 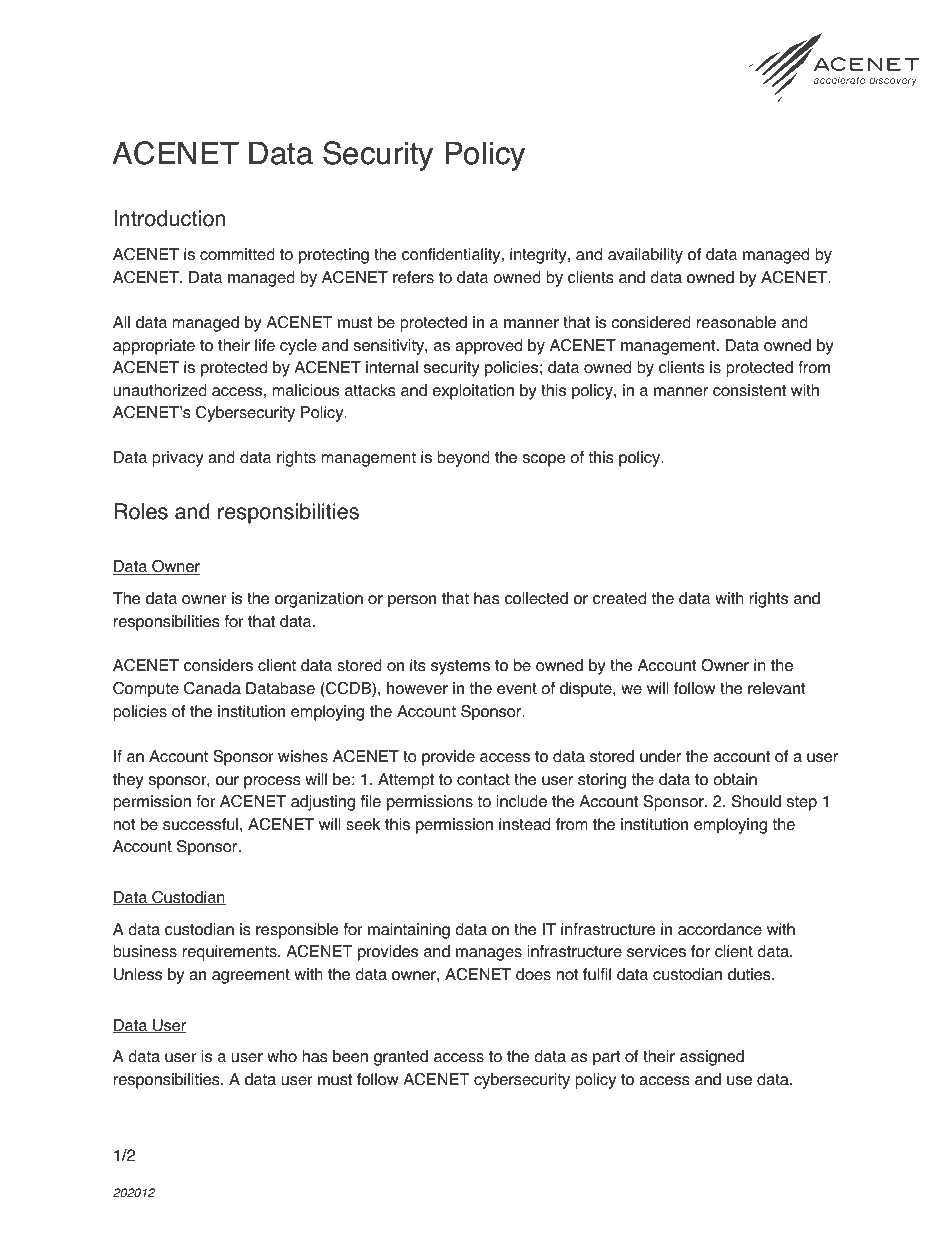 What do you see at coordinates (282, 1056) in the image?
I see `who` at bounding box center [282, 1056].
